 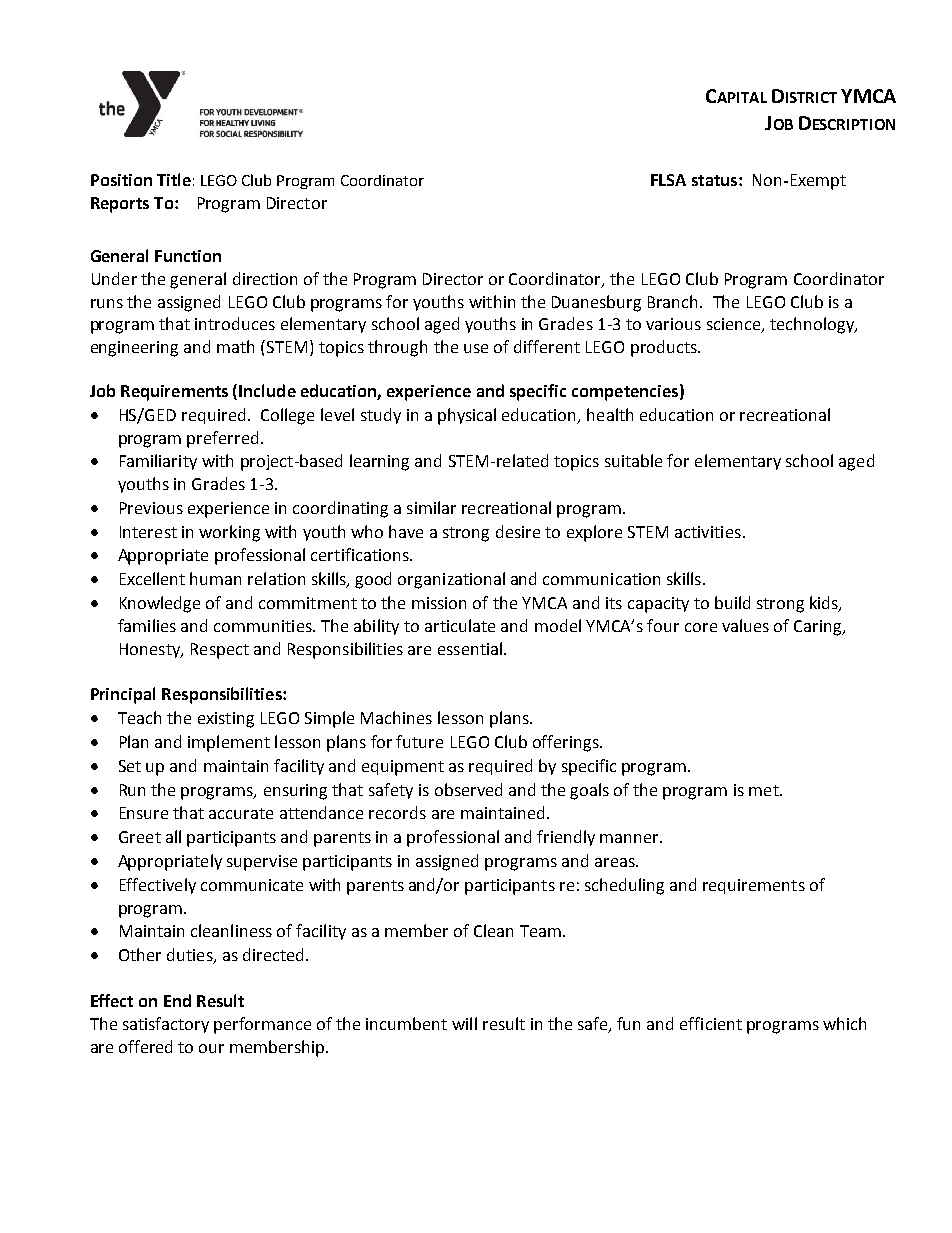 I want to click on satisfactory, so click(x=166, y=1025).
